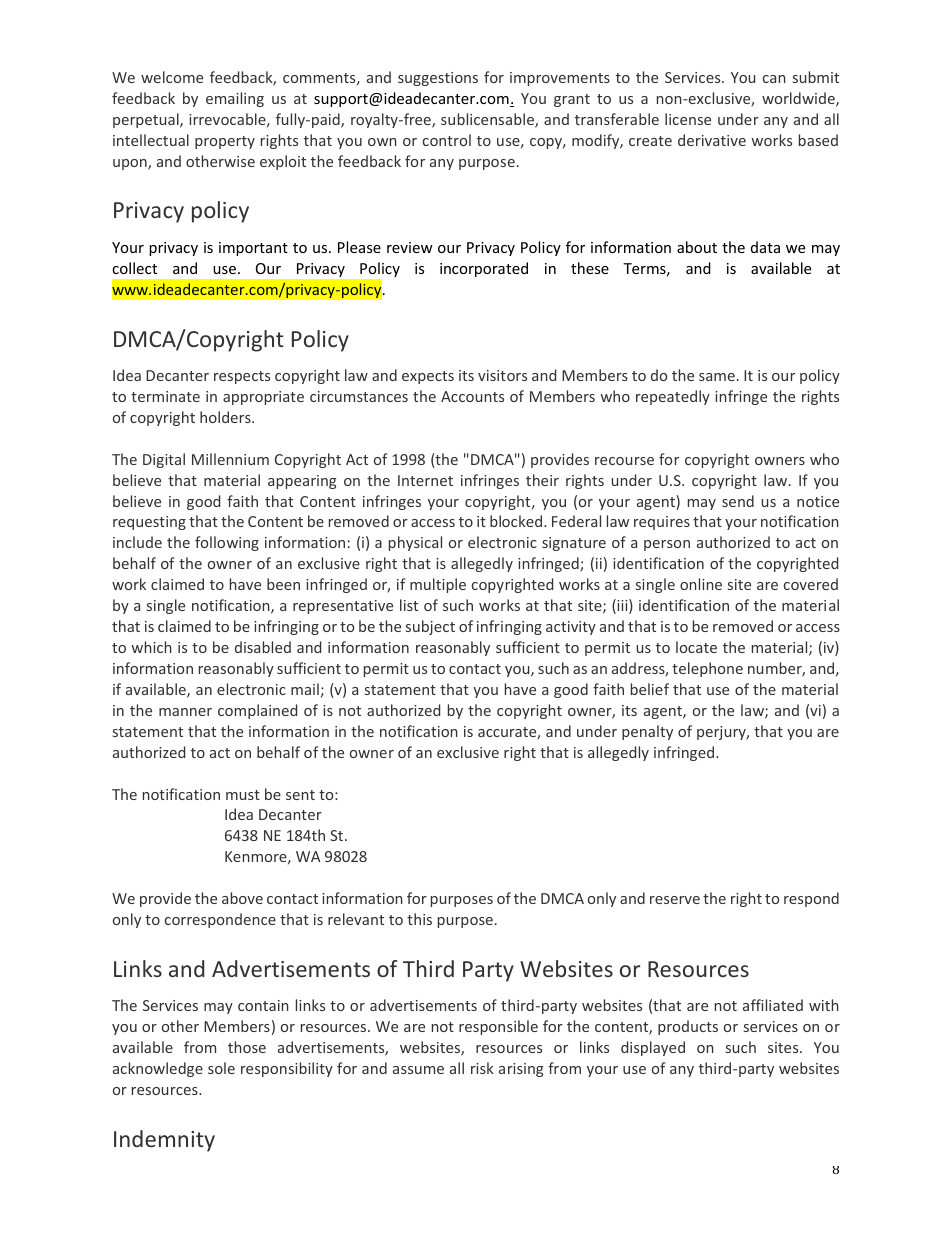 The image size is (952, 1233). Describe the element at coordinates (221, 1068) in the image. I see `sole` at that location.
